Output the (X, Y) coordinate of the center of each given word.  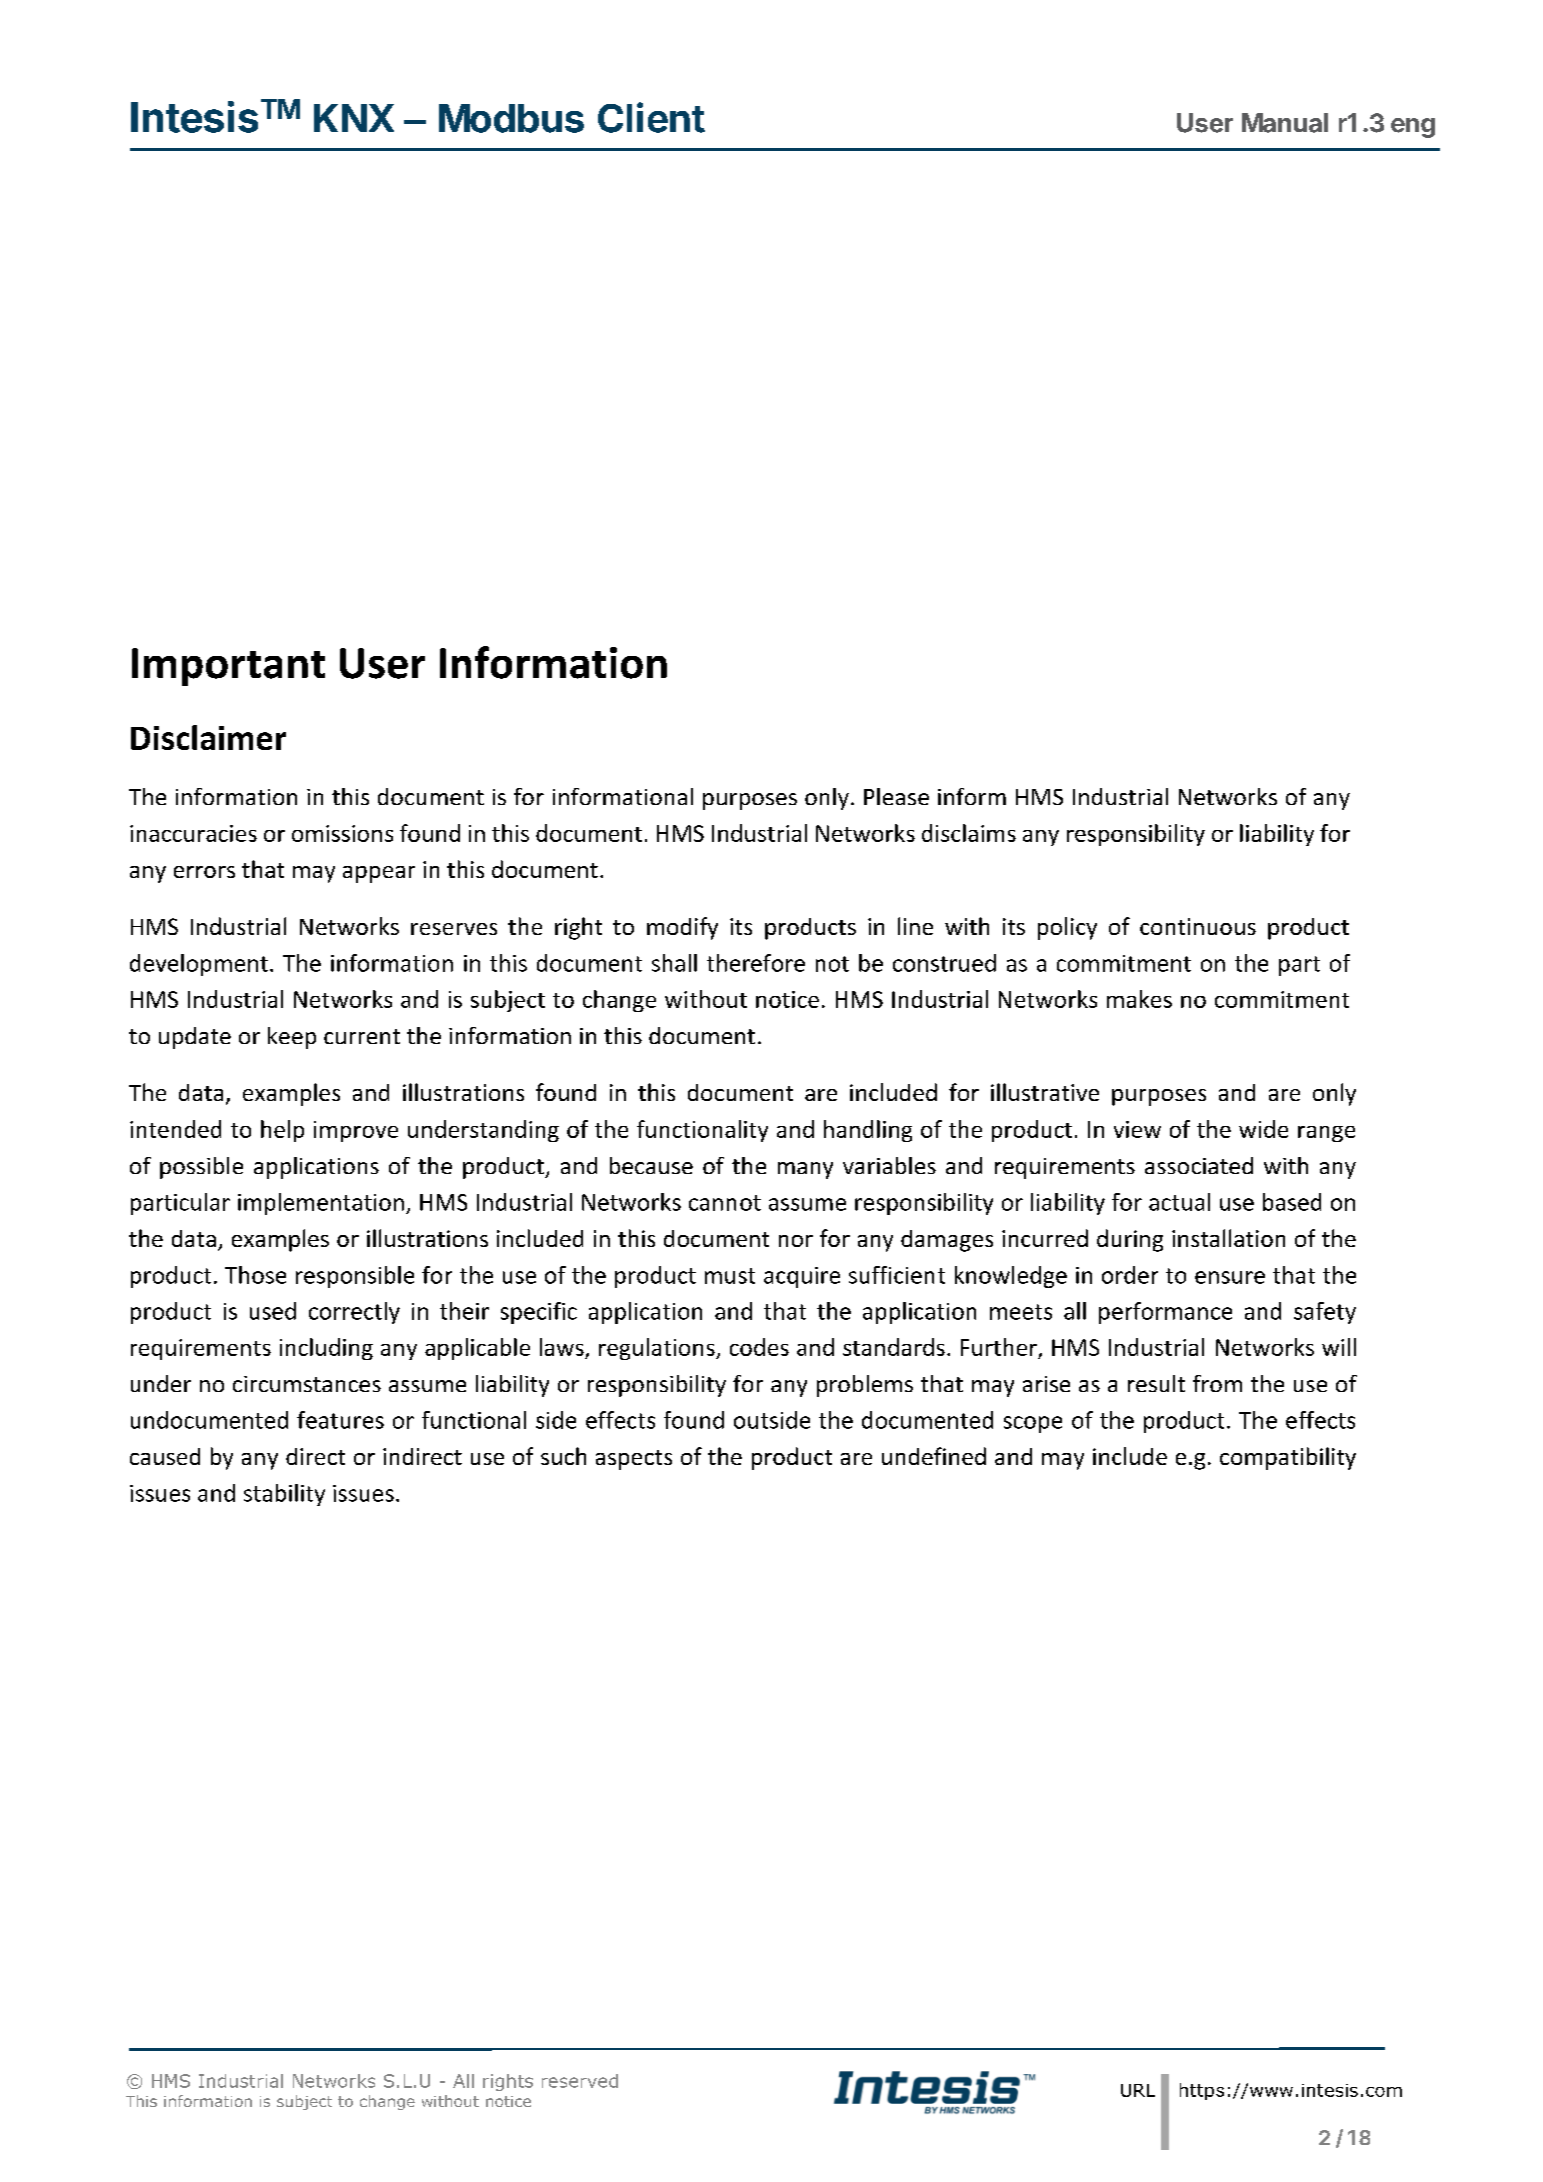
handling (868, 1131)
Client (651, 117)
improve (356, 1131)
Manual (1285, 123)
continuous (1198, 926)
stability (284, 1495)
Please (896, 796)
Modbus (511, 118)
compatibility (1288, 1458)
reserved (580, 2081)
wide (1263, 1129)
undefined (934, 1456)
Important (228, 667)
